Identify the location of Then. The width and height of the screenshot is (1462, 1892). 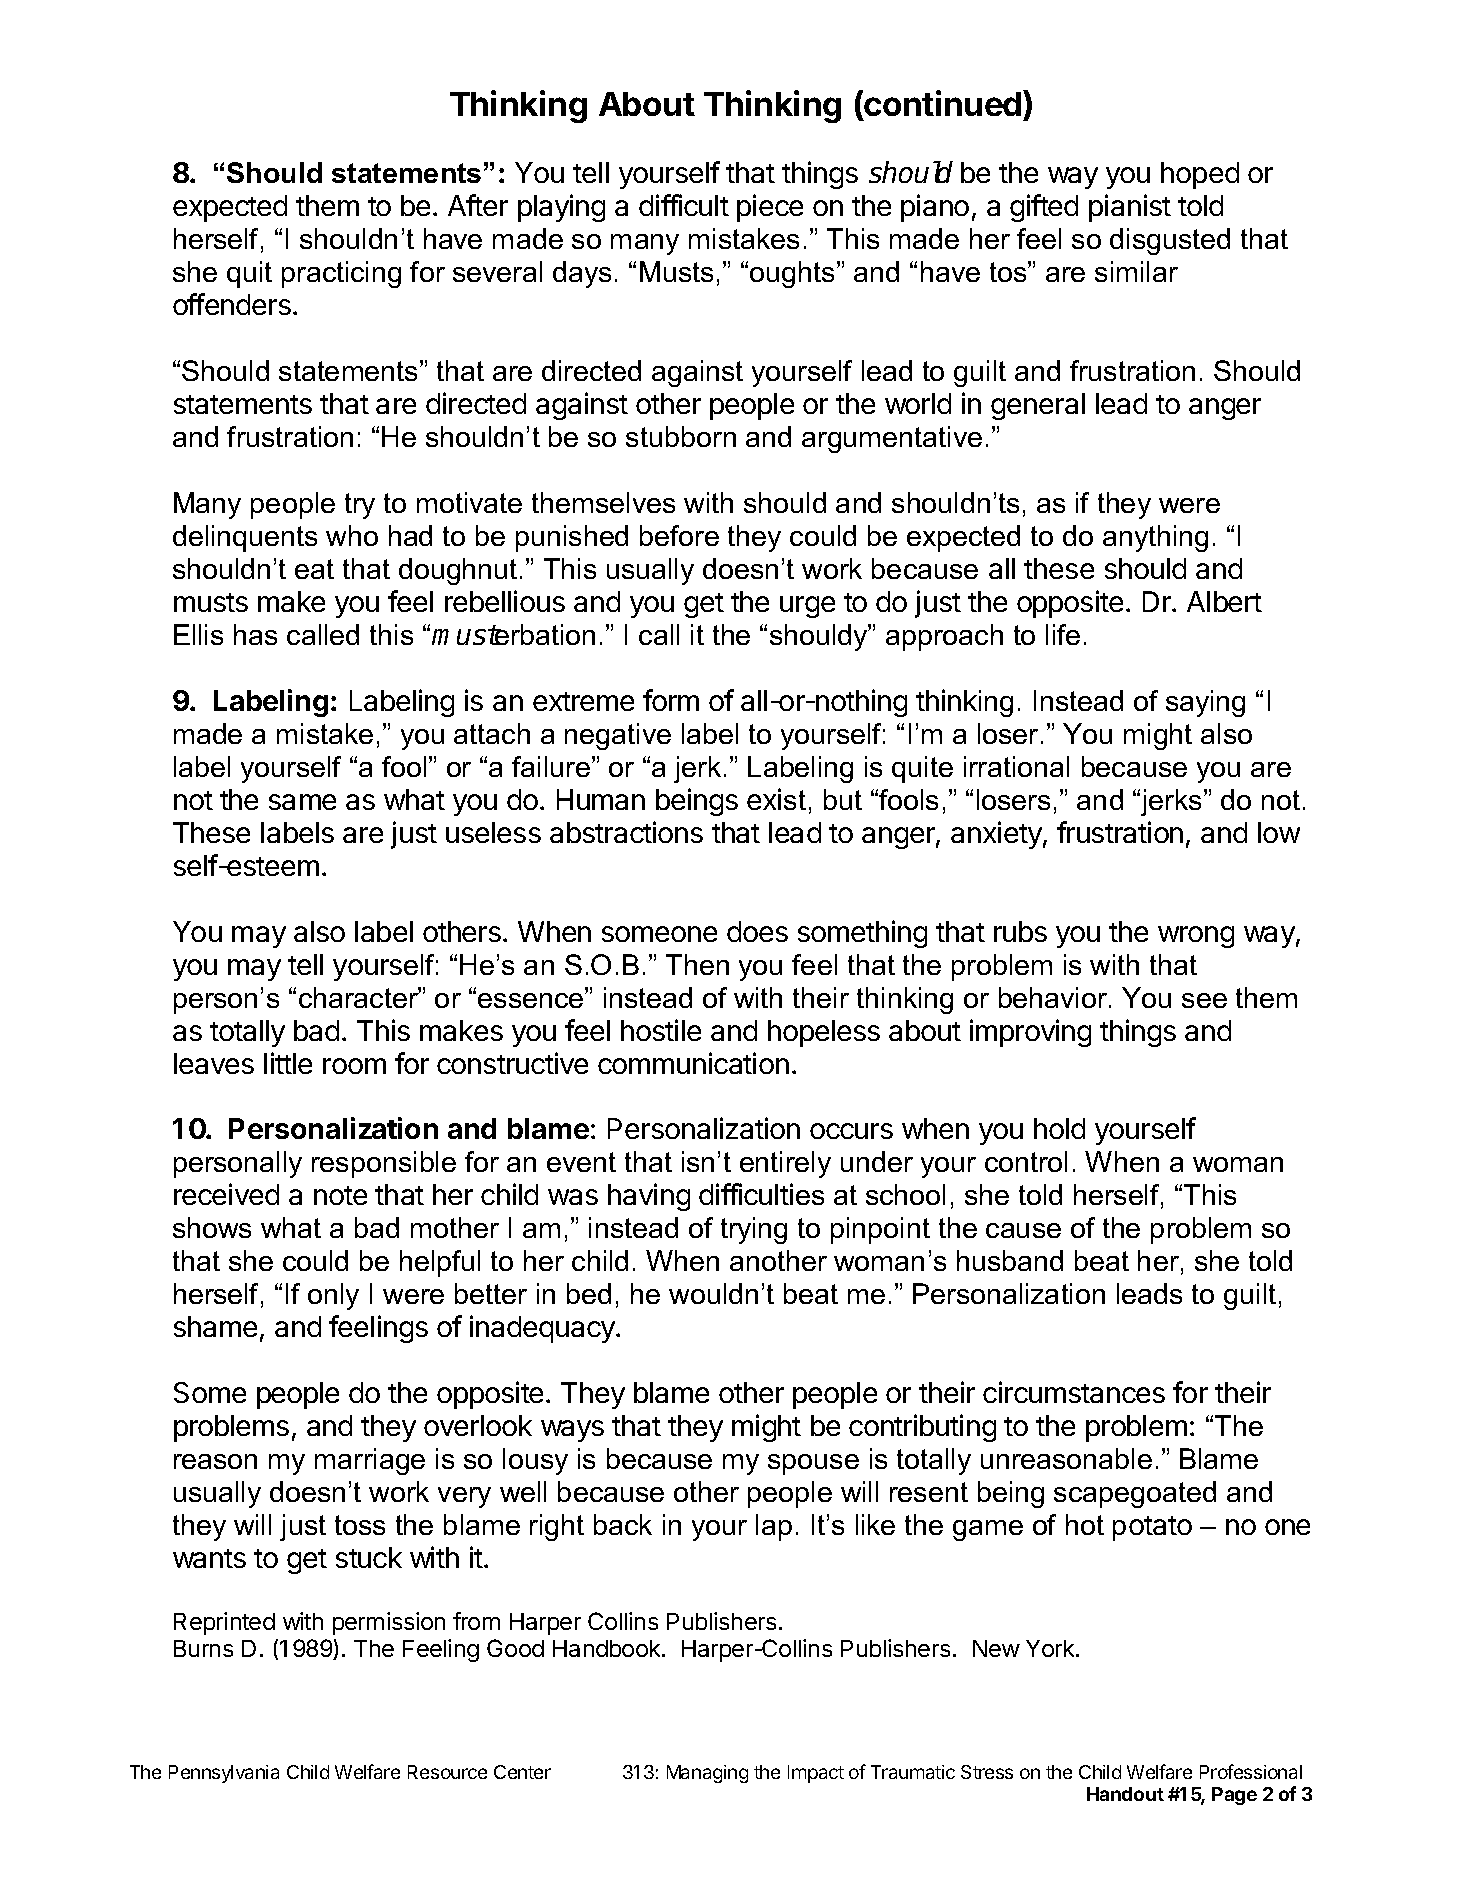
(697, 964).
